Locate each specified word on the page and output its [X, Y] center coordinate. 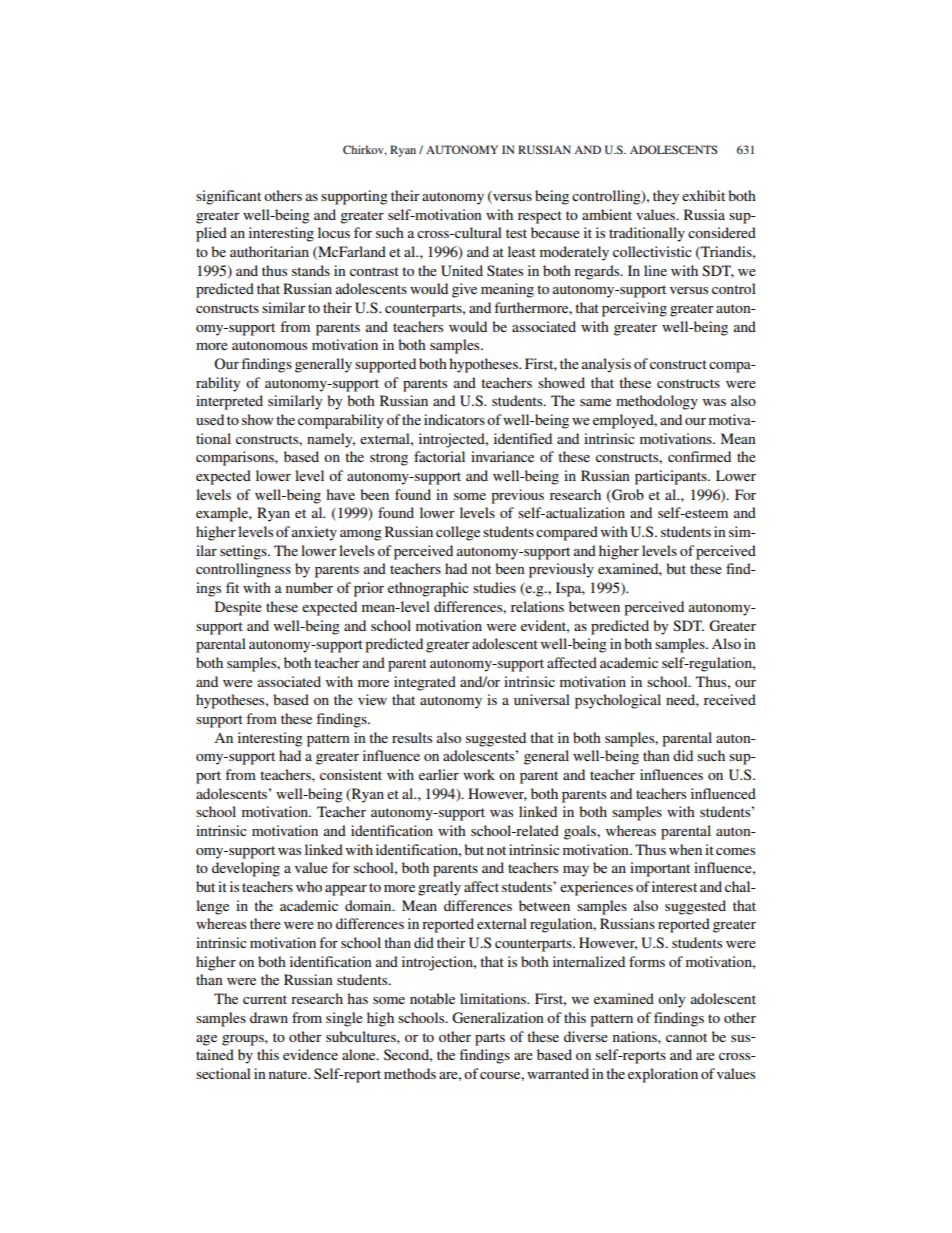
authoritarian [269, 251]
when [685, 849]
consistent [351, 774]
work [479, 774]
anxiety [314, 533]
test [516, 233]
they [666, 197]
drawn [269, 1017]
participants [672, 477]
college [458, 533]
